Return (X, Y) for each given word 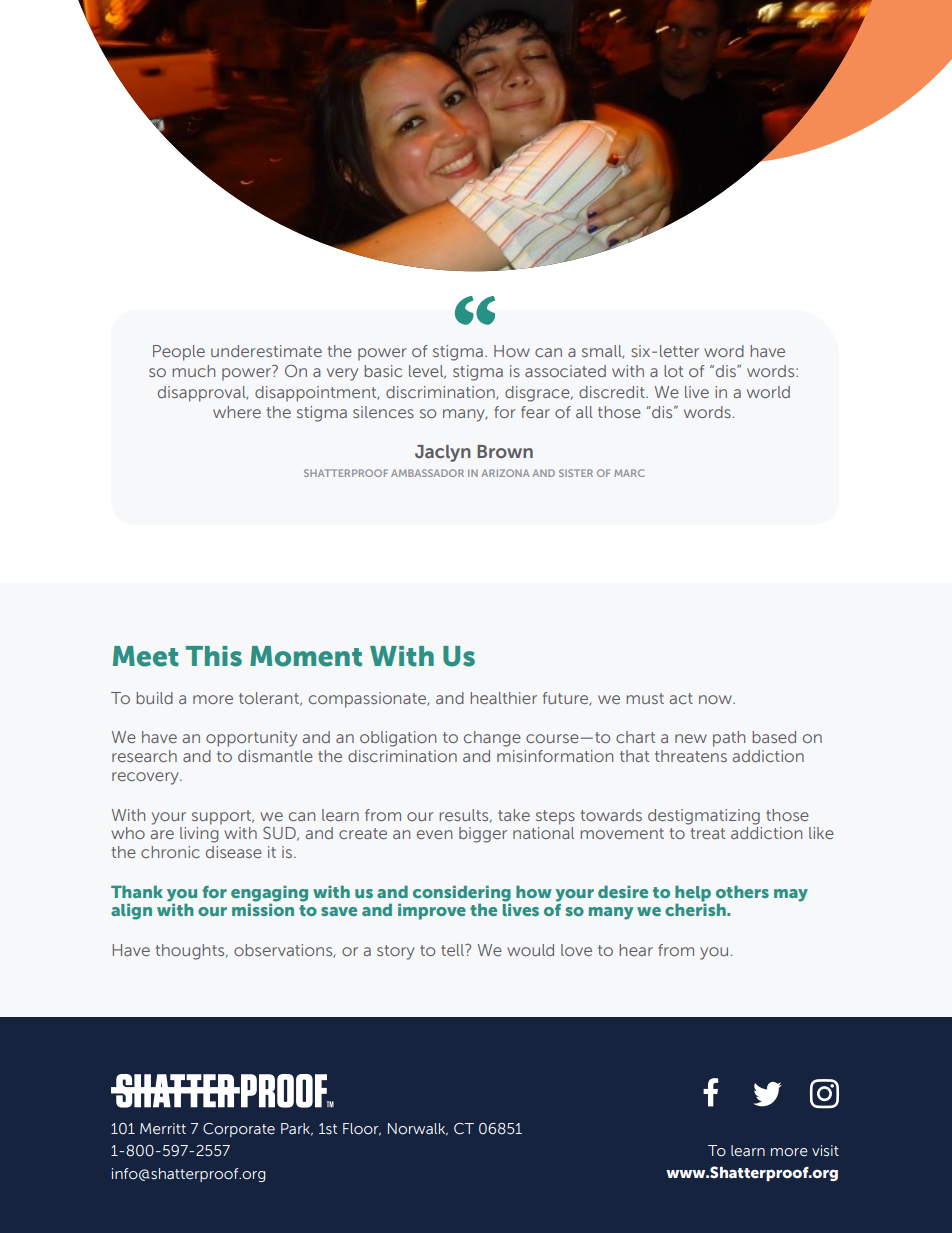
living (199, 835)
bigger (483, 835)
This (214, 656)
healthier (503, 698)
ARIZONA (505, 473)
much (193, 371)
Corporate (239, 1130)
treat (708, 833)
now (716, 699)
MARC (629, 473)
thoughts (191, 952)
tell (453, 950)
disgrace (538, 394)
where (237, 412)
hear (636, 950)
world (768, 392)
